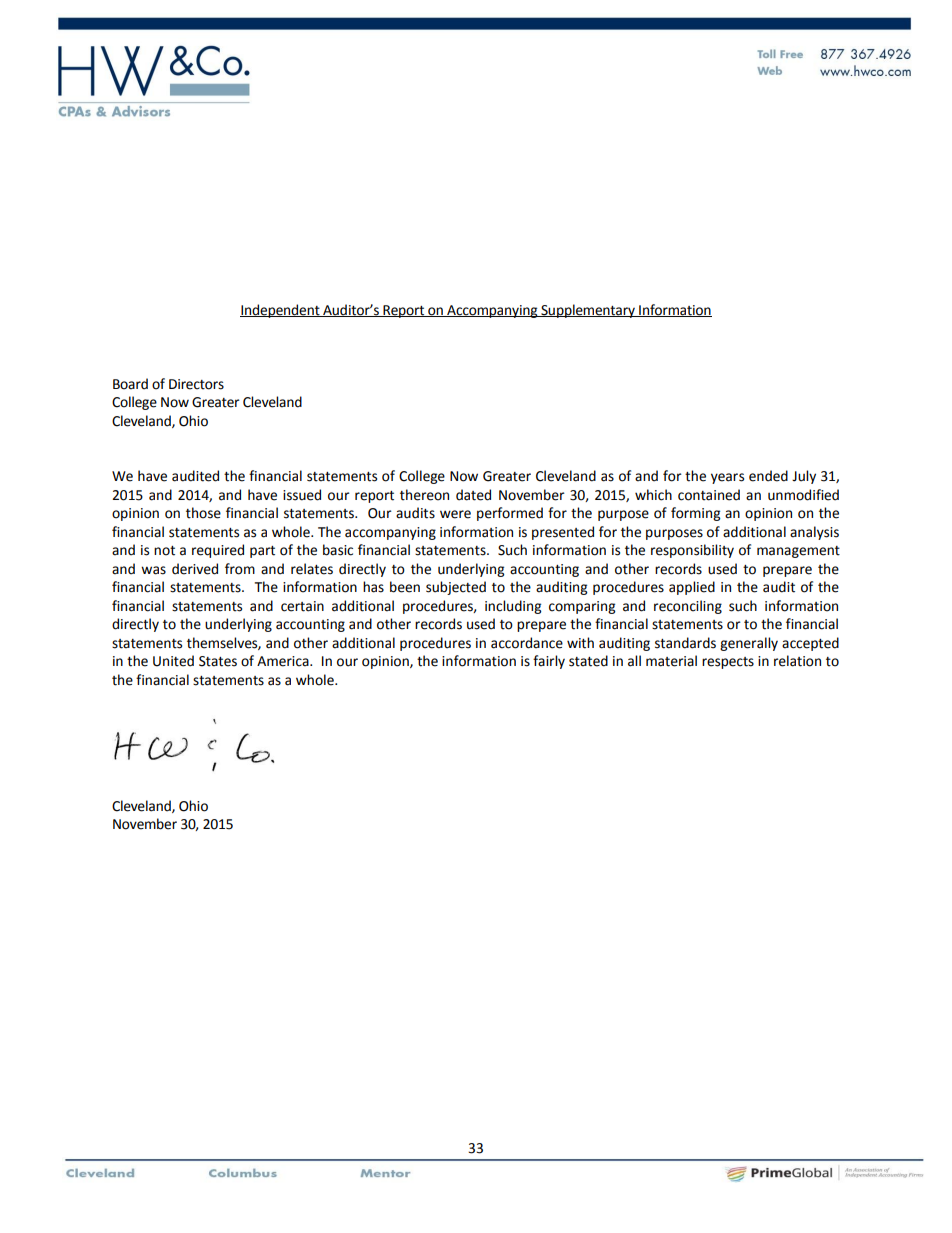 Image resolution: width=952 pixels, height=1233 pixels. Describe the element at coordinates (473, 495) in the page. I see `dated` at that location.
